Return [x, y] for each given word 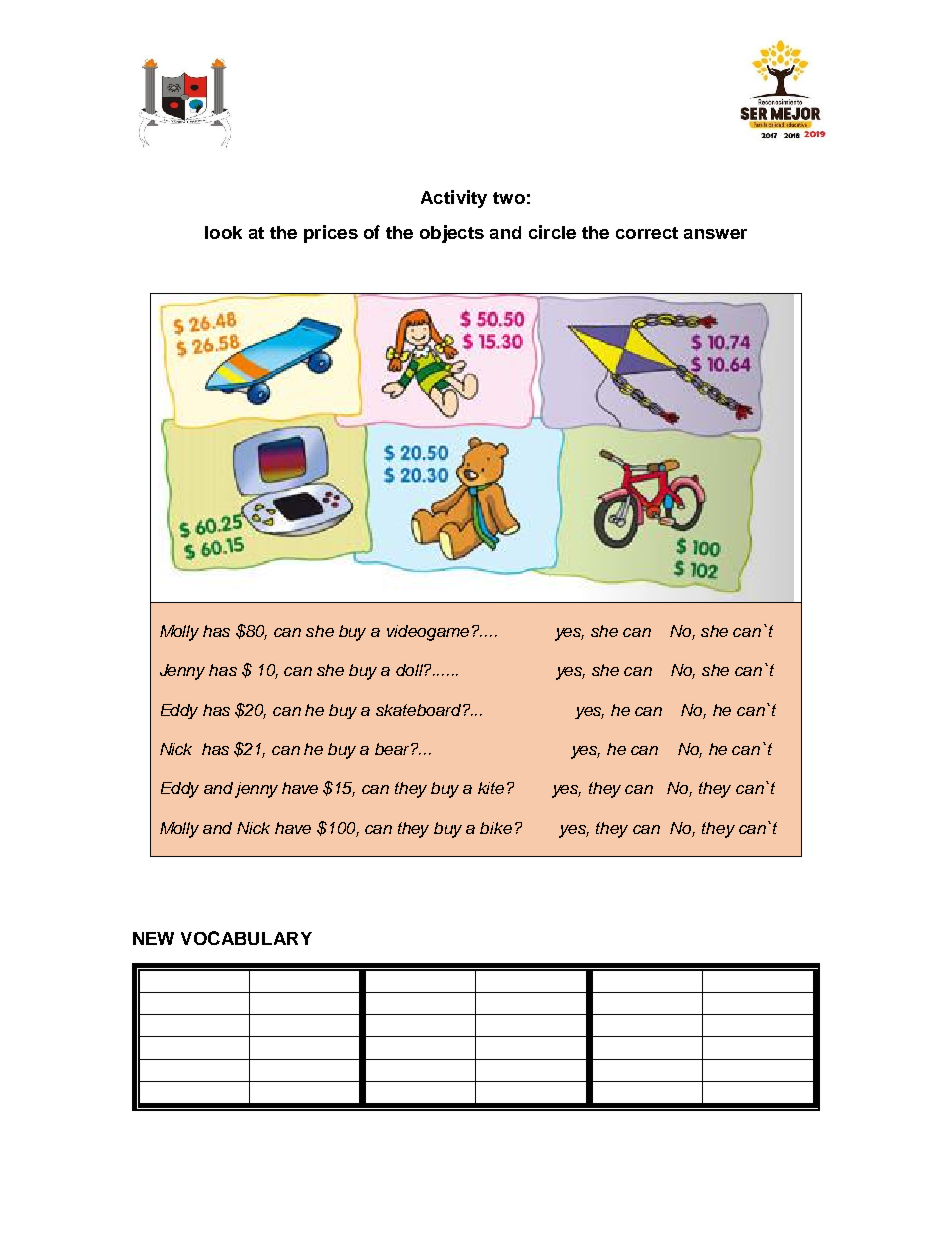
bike [496, 828]
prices [331, 234]
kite [491, 788]
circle [552, 232]
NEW [153, 938]
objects [452, 234]
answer [715, 234]
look [223, 232]
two [509, 198]
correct [647, 233]
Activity [454, 199]
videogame [428, 633]
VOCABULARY [246, 938]
